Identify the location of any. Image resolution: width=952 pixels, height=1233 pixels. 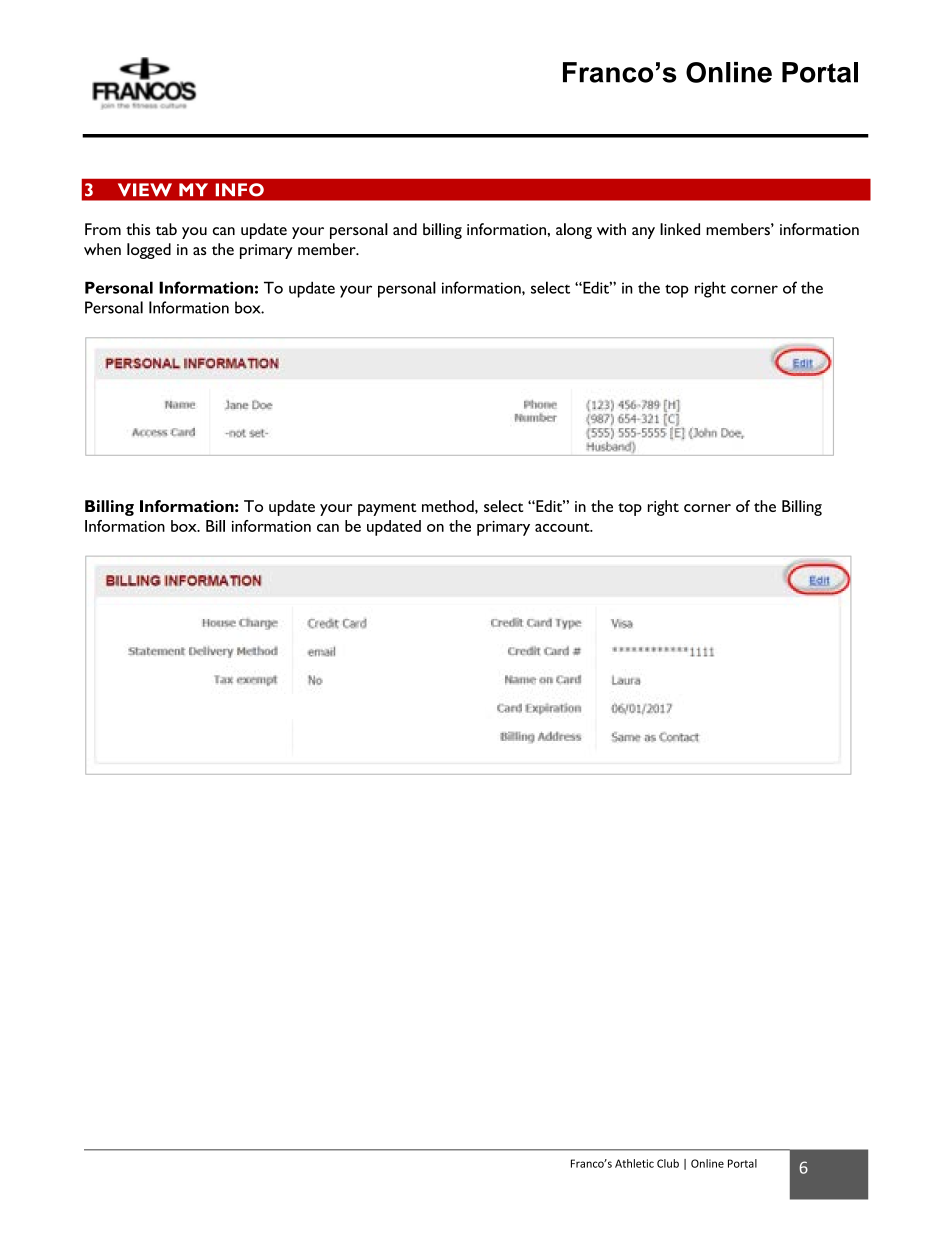
(643, 233).
